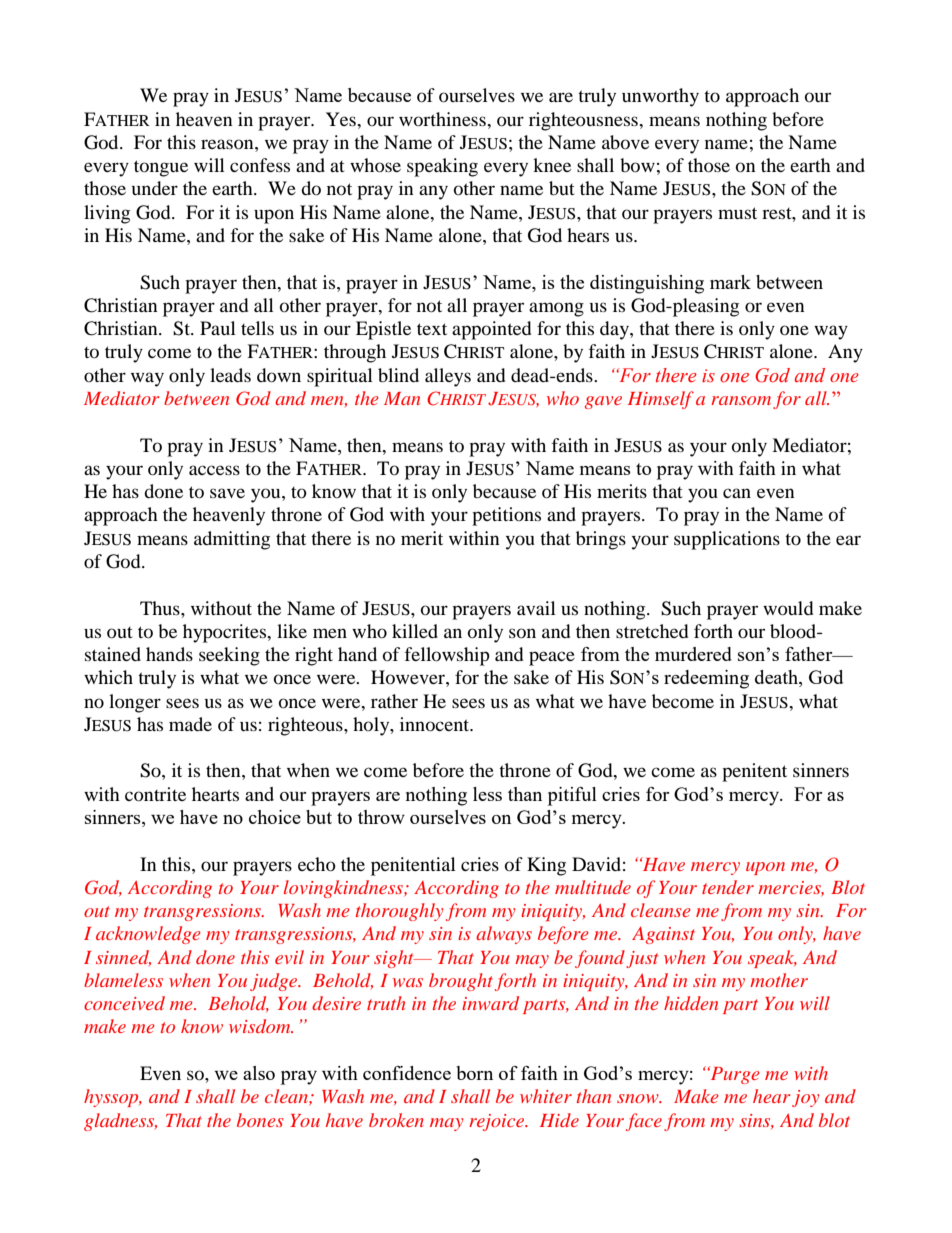 Image resolution: width=952 pixels, height=1233 pixels. Describe the element at coordinates (788, 608) in the screenshot. I see `would` at that location.
